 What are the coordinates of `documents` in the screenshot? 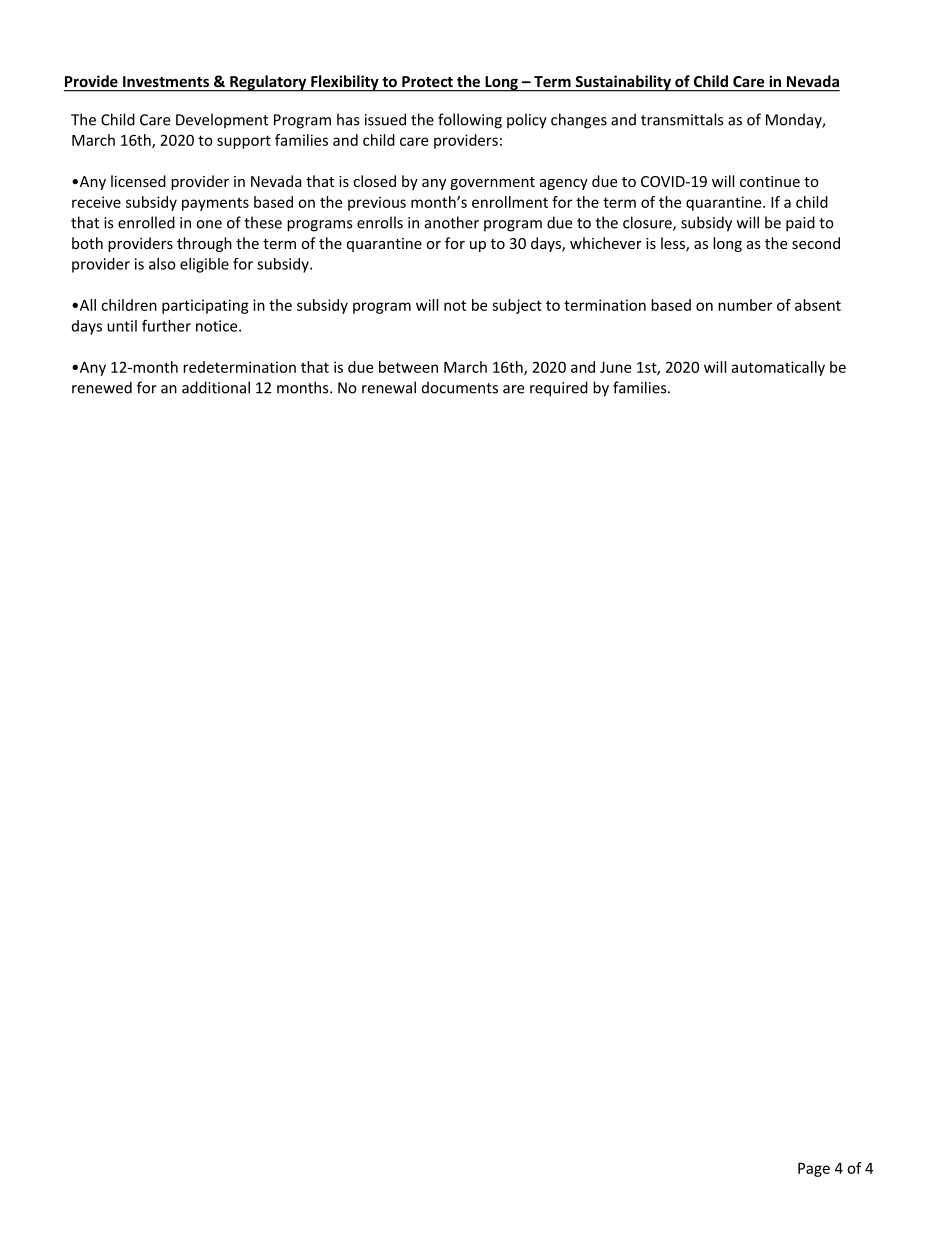 It's located at (460, 387).
